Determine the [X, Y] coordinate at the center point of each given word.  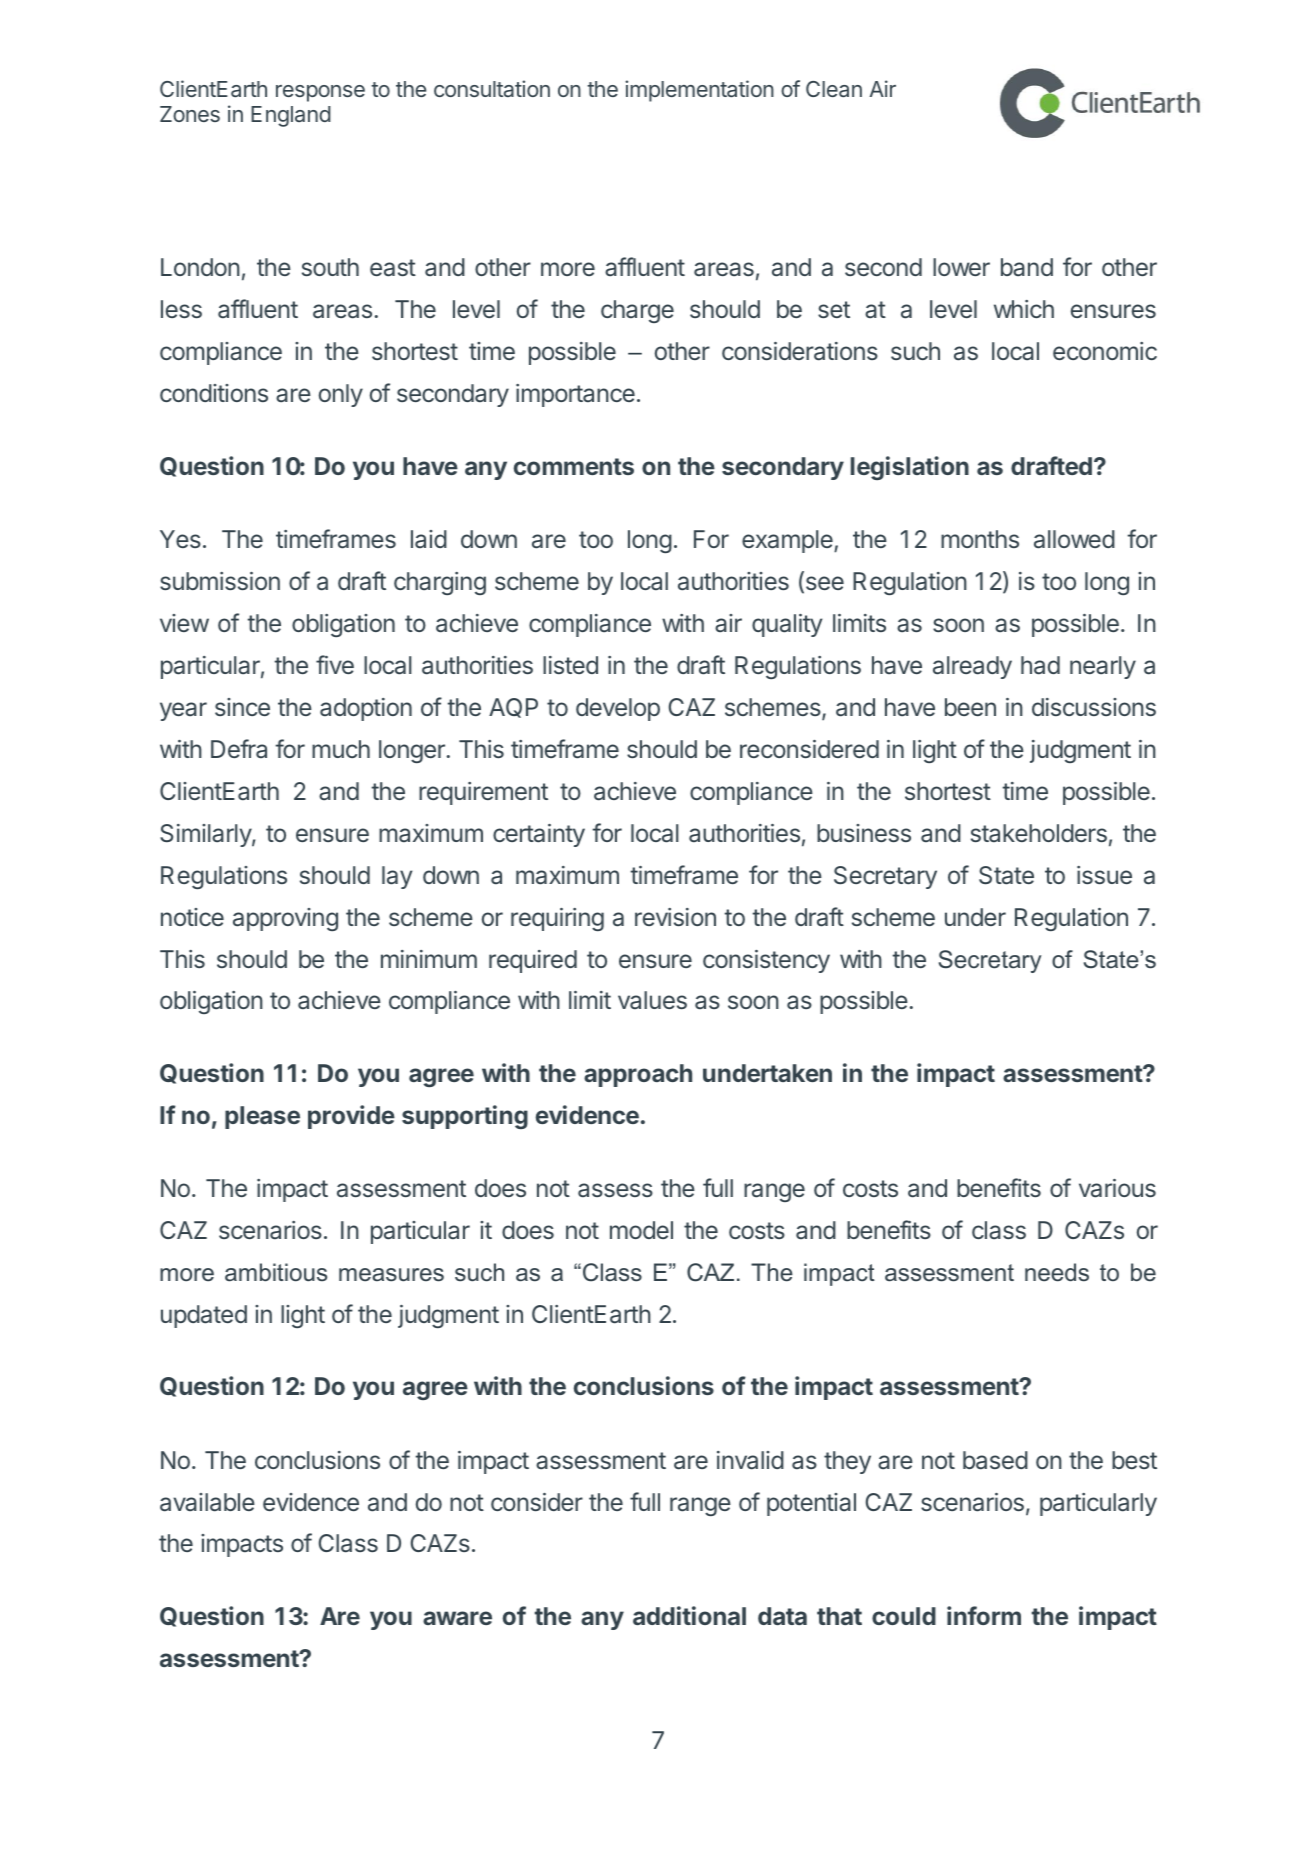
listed [570, 665]
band [1027, 267]
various [1117, 1188]
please [262, 1117]
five [335, 664]
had [1040, 665]
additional [689, 1615]
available [207, 1502]
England [291, 116]
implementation [699, 91]
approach [638, 1075]
